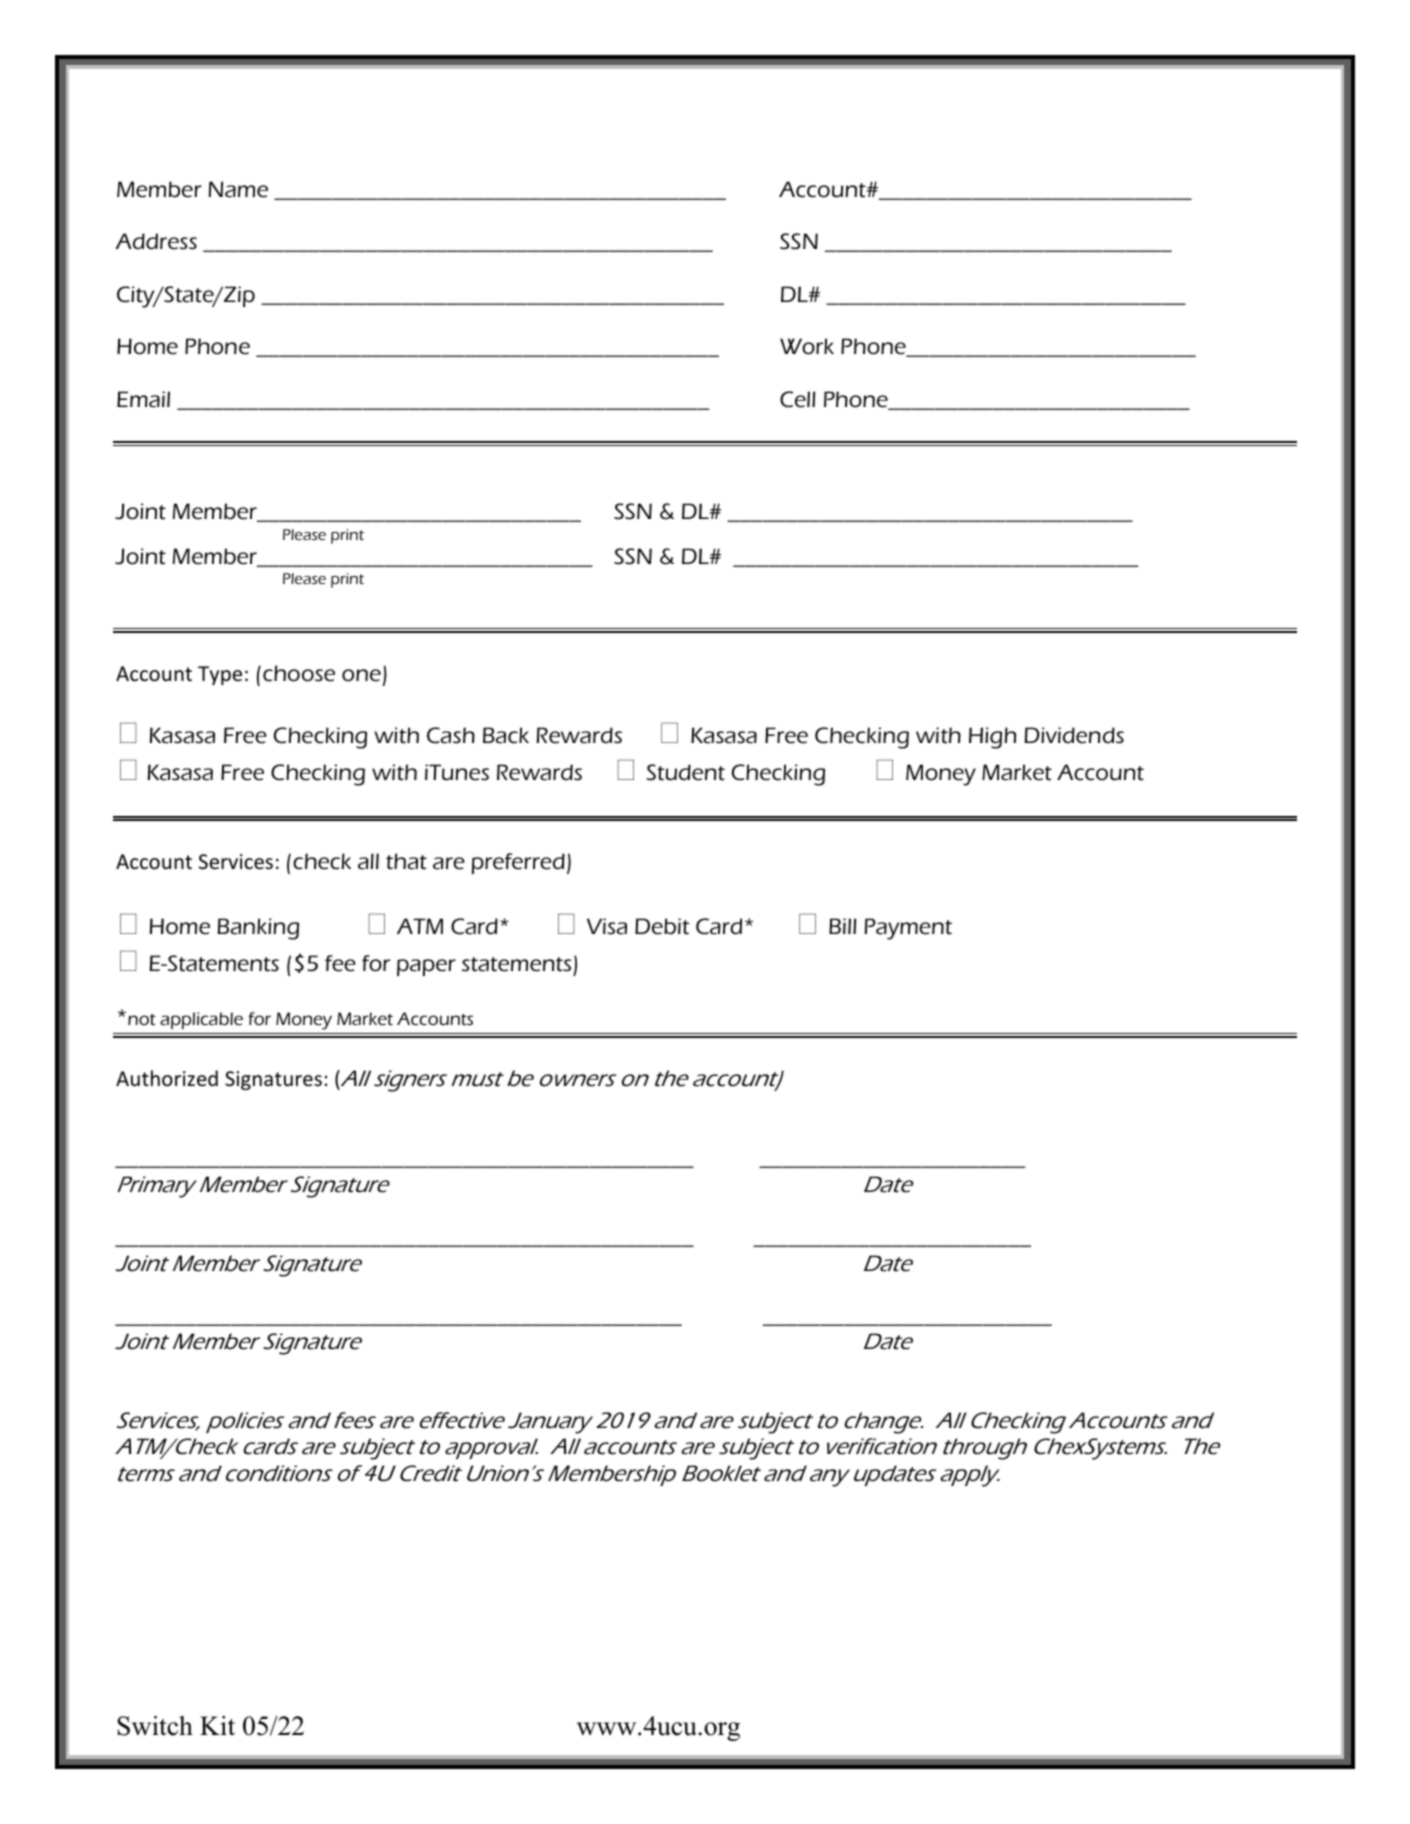 This image has width=1410, height=1824. What do you see at coordinates (217, 1725) in the image?
I see `Kit` at bounding box center [217, 1725].
